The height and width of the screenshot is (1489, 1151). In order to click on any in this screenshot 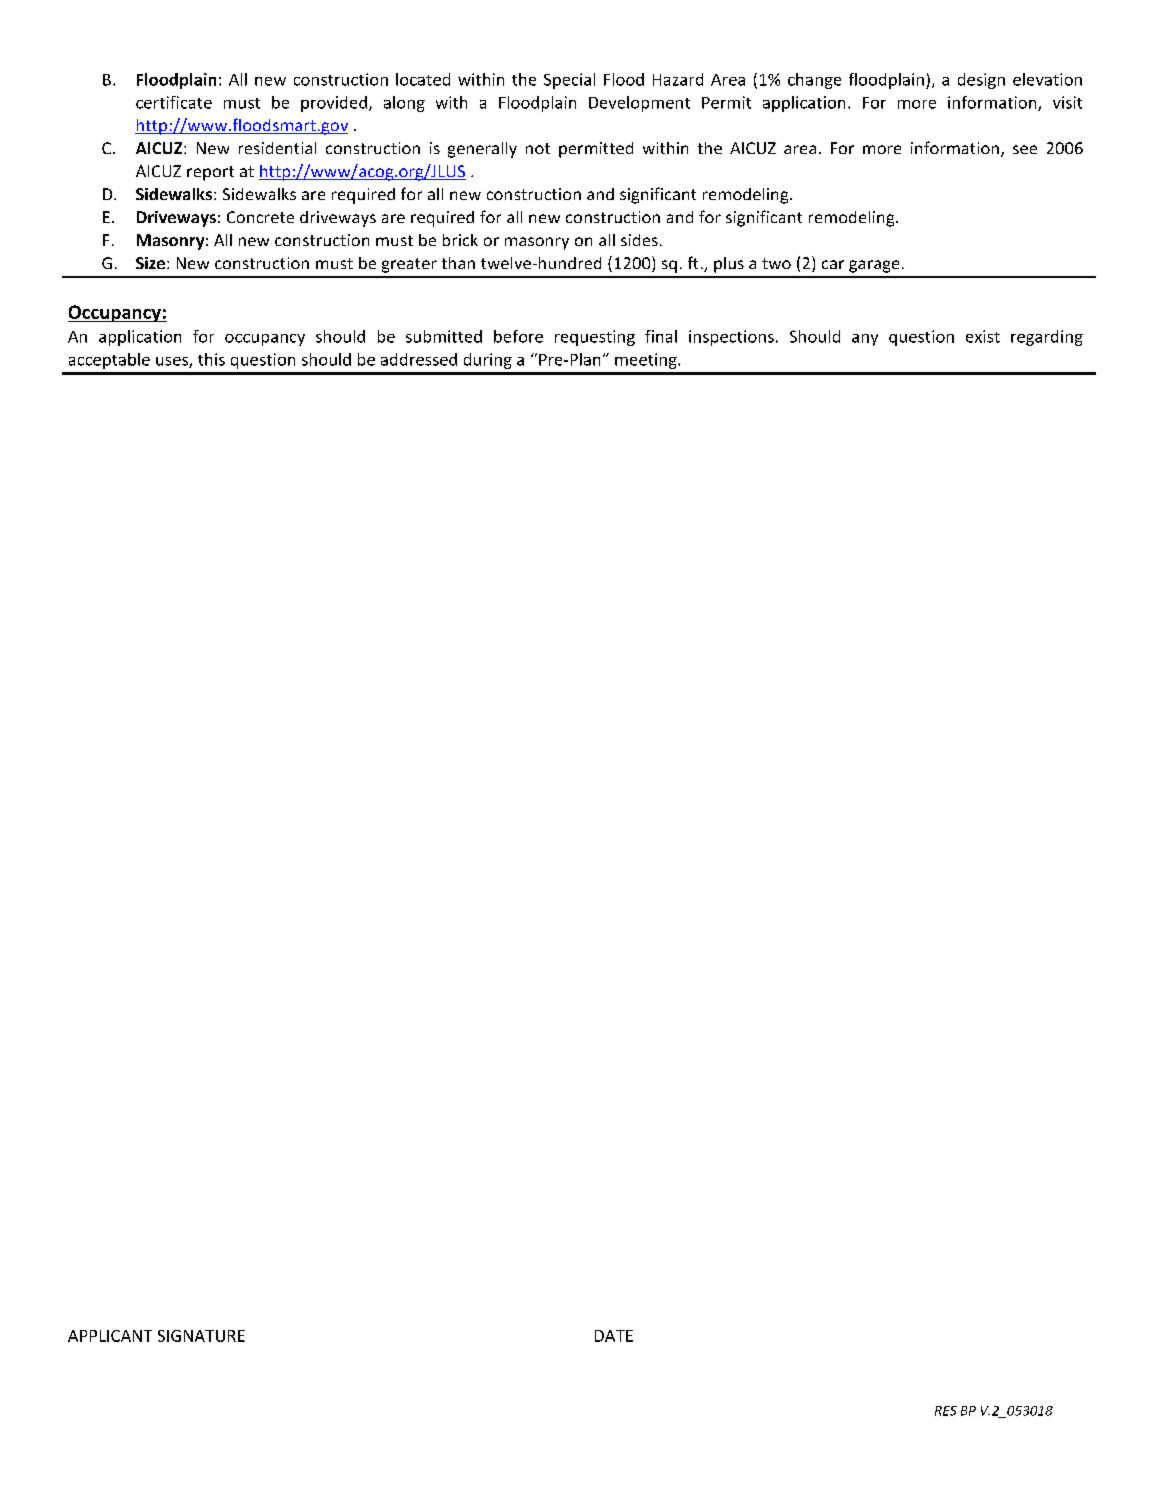, I will do `click(865, 340)`.
